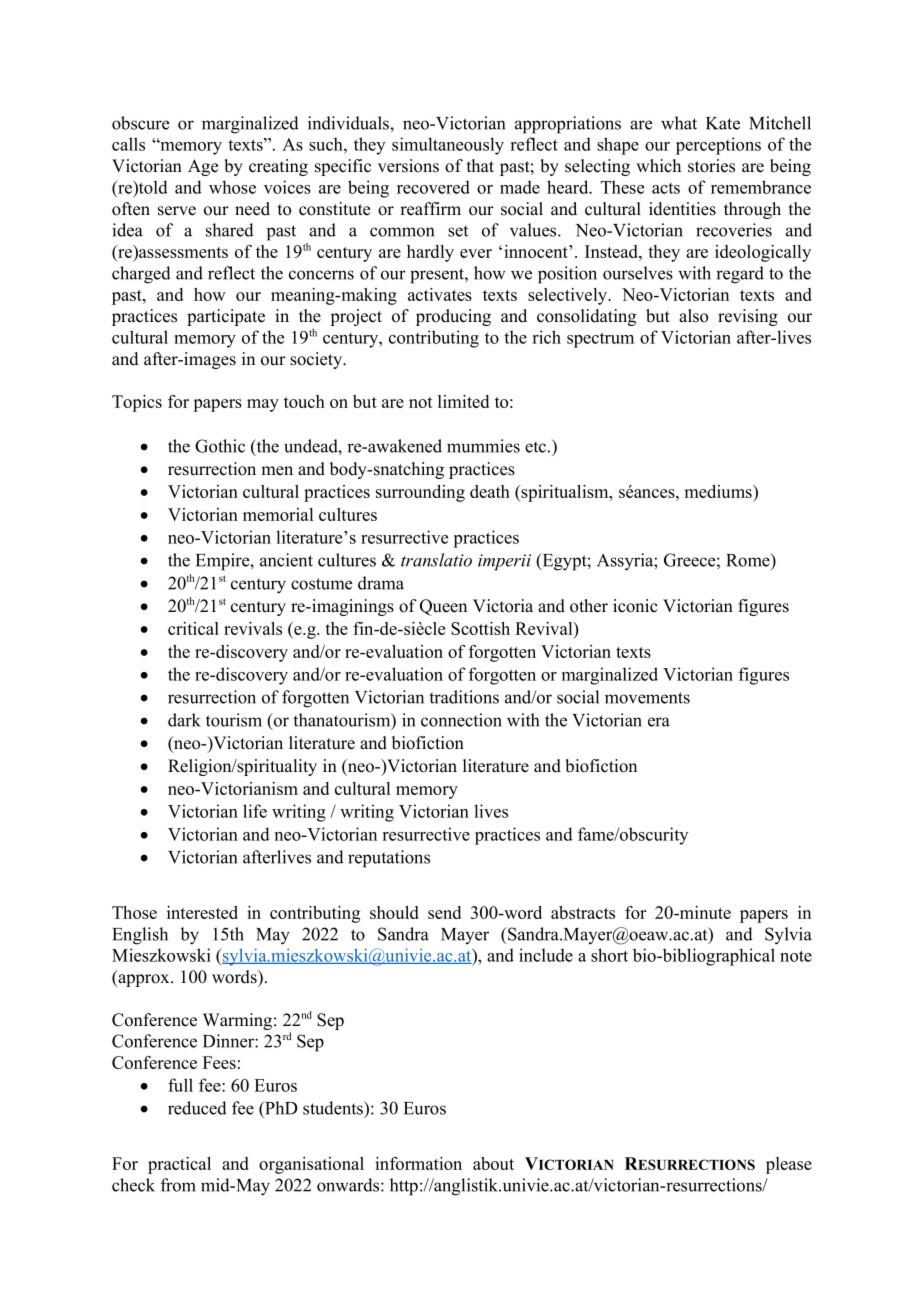  I want to click on practical, so click(179, 1165).
